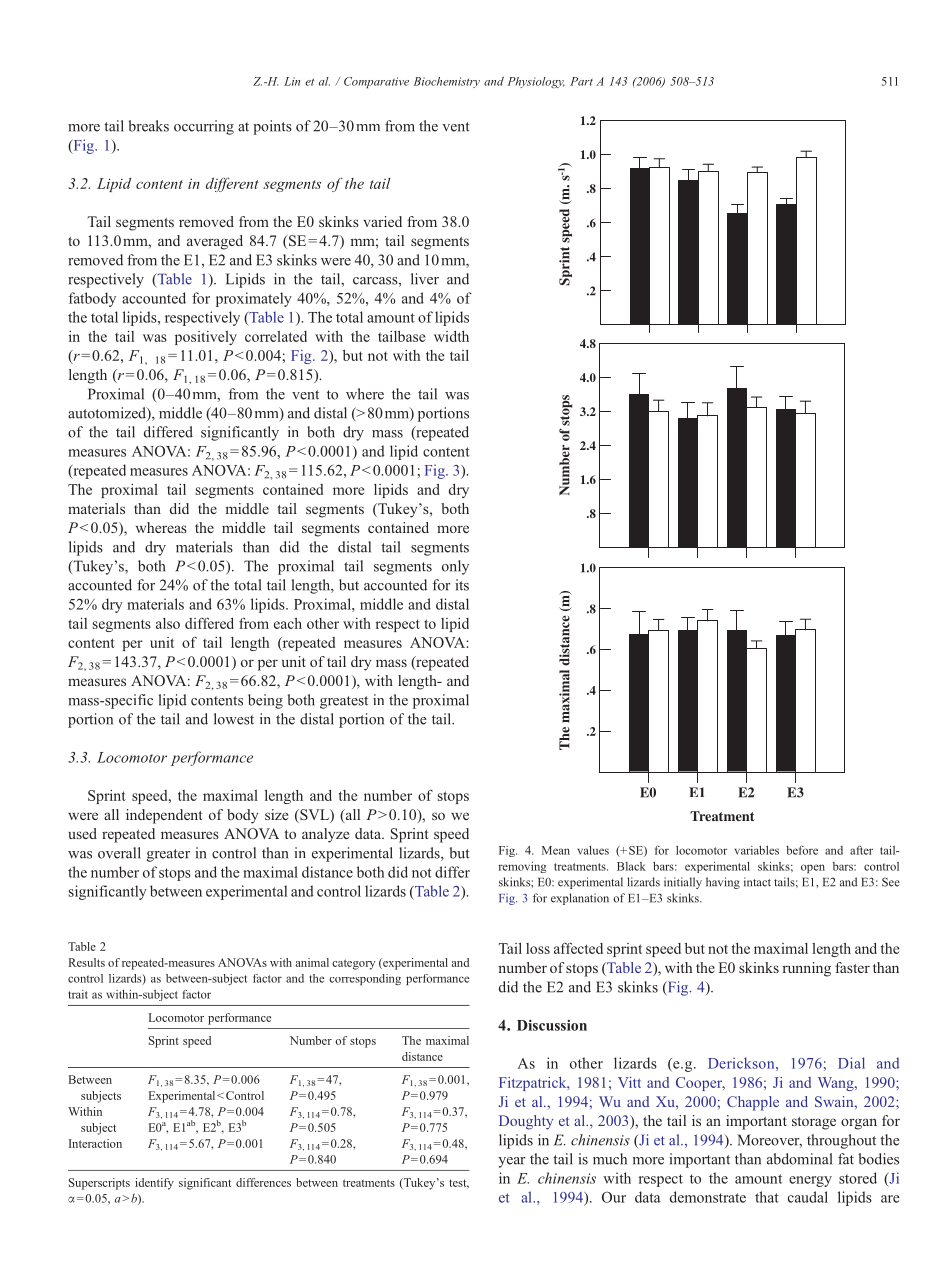 This screenshot has width=952, height=1270. Describe the element at coordinates (581, 81) in the screenshot. I see `Part` at that location.
